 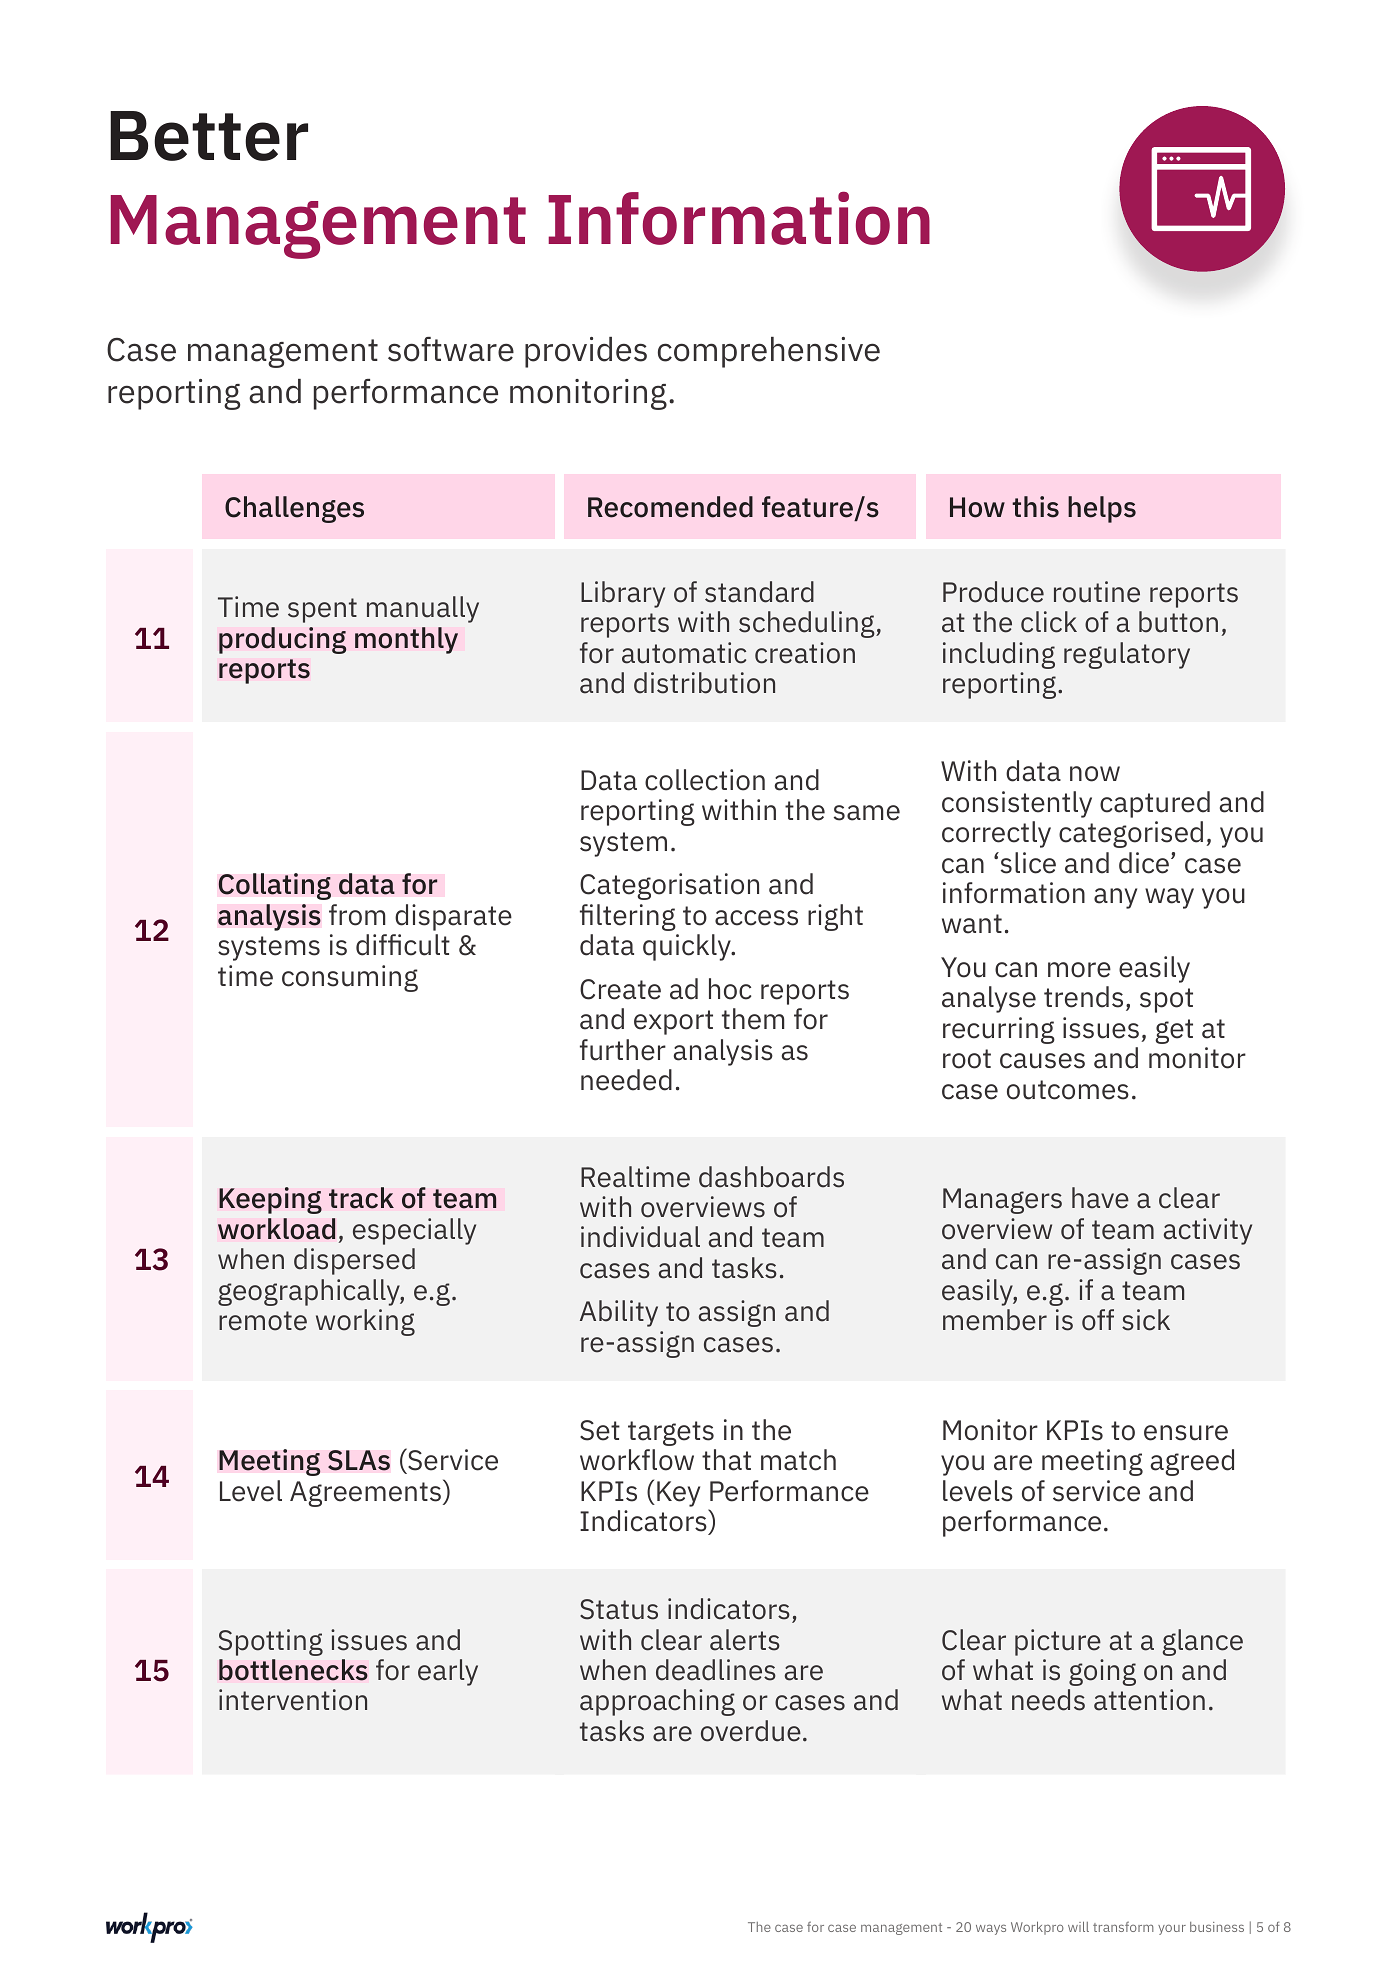 What do you see at coordinates (209, 136) in the image?
I see `Better` at bounding box center [209, 136].
